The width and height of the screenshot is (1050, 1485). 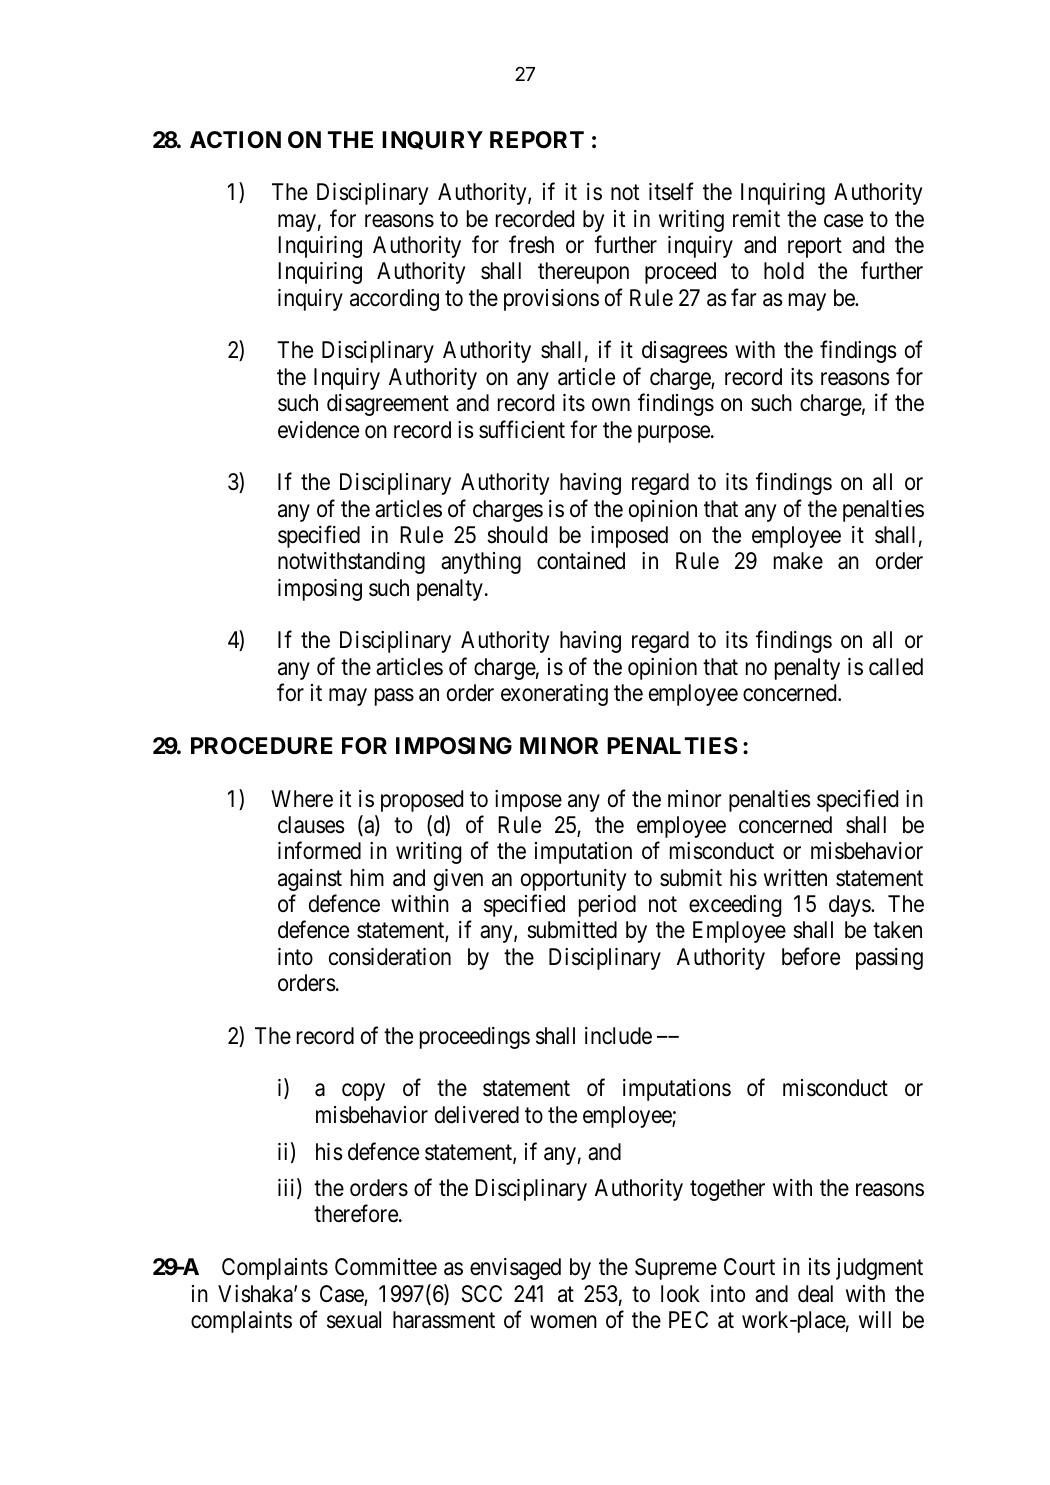 I want to click on remit, so click(x=756, y=219).
